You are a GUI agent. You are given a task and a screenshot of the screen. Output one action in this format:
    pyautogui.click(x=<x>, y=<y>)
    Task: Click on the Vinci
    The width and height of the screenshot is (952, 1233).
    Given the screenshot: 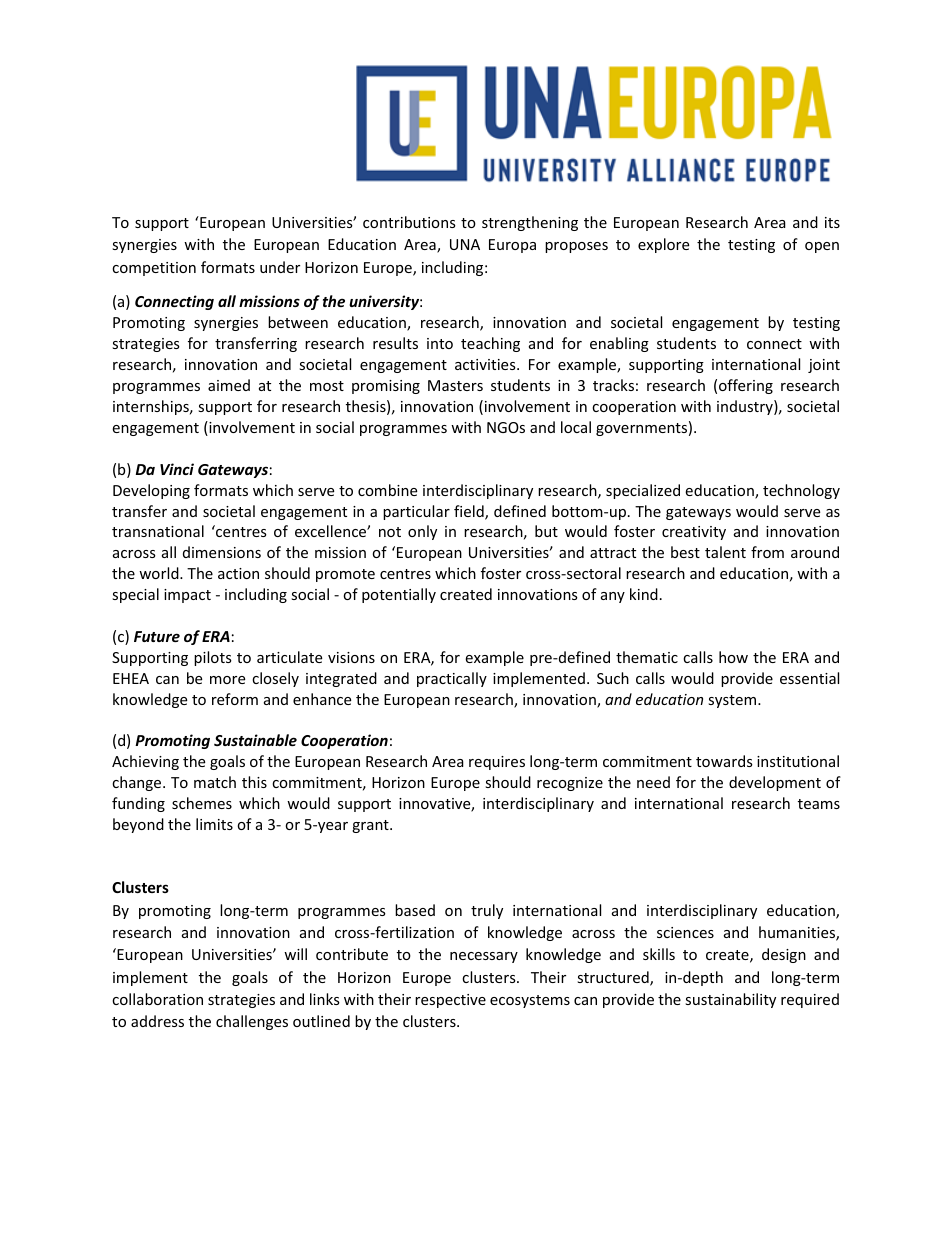 What is the action you would take?
    pyautogui.click(x=177, y=469)
